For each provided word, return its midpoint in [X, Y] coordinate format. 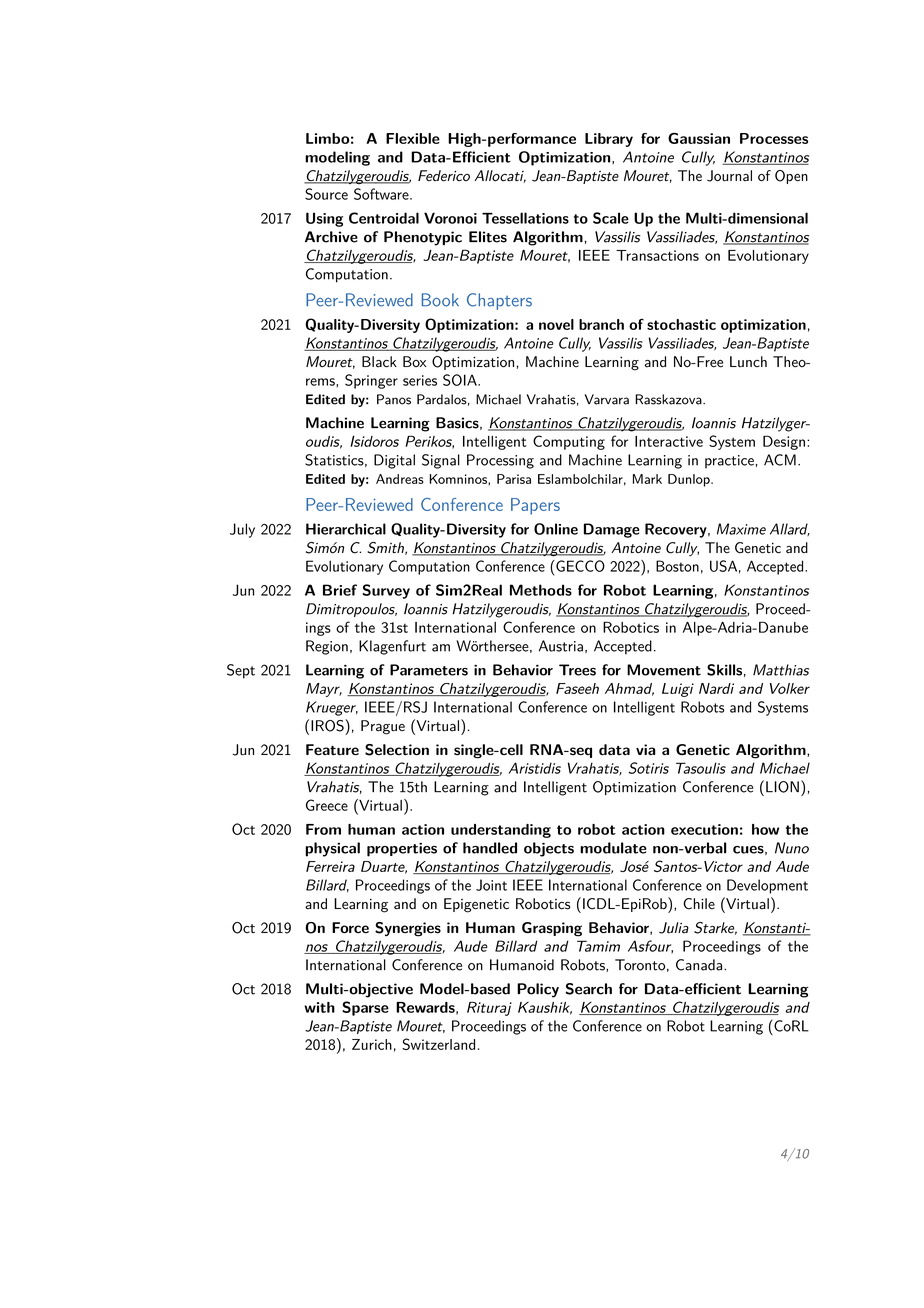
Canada [699, 965]
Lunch [748, 362]
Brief [340, 590]
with [319, 1007]
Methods [541, 590]
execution [704, 829]
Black [379, 362]
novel [556, 324]
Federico [444, 176]
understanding [501, 831]
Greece [327, 805]
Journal [729, 176]
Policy [538, 990]
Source [326, 194]
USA [723, 566]
